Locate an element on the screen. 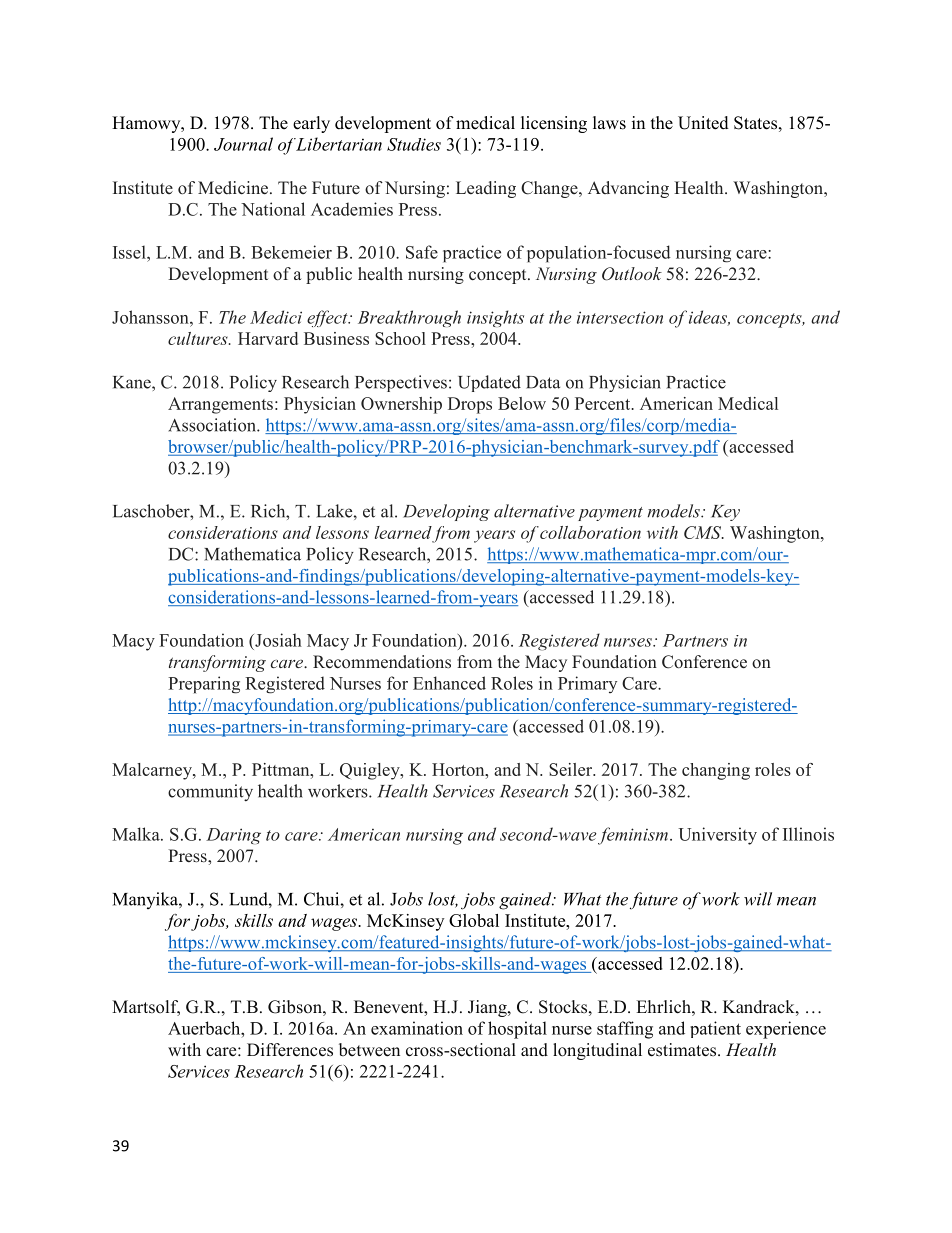 The image size is (952, 1233). Jiang is located at coordinates (488, 1008).
